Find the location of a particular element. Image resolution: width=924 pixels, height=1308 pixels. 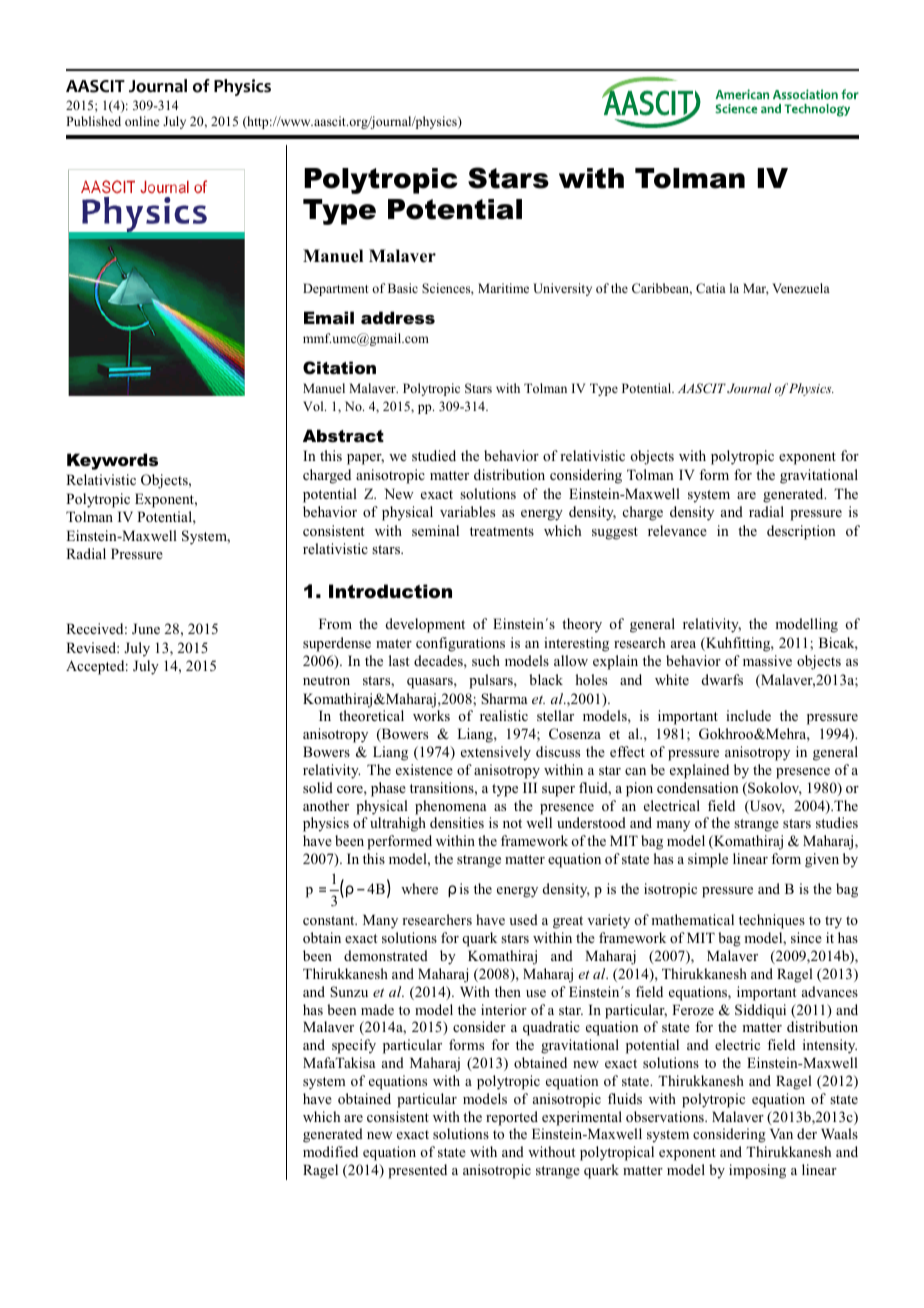

Maritime is located at coordinates (503, 288).
